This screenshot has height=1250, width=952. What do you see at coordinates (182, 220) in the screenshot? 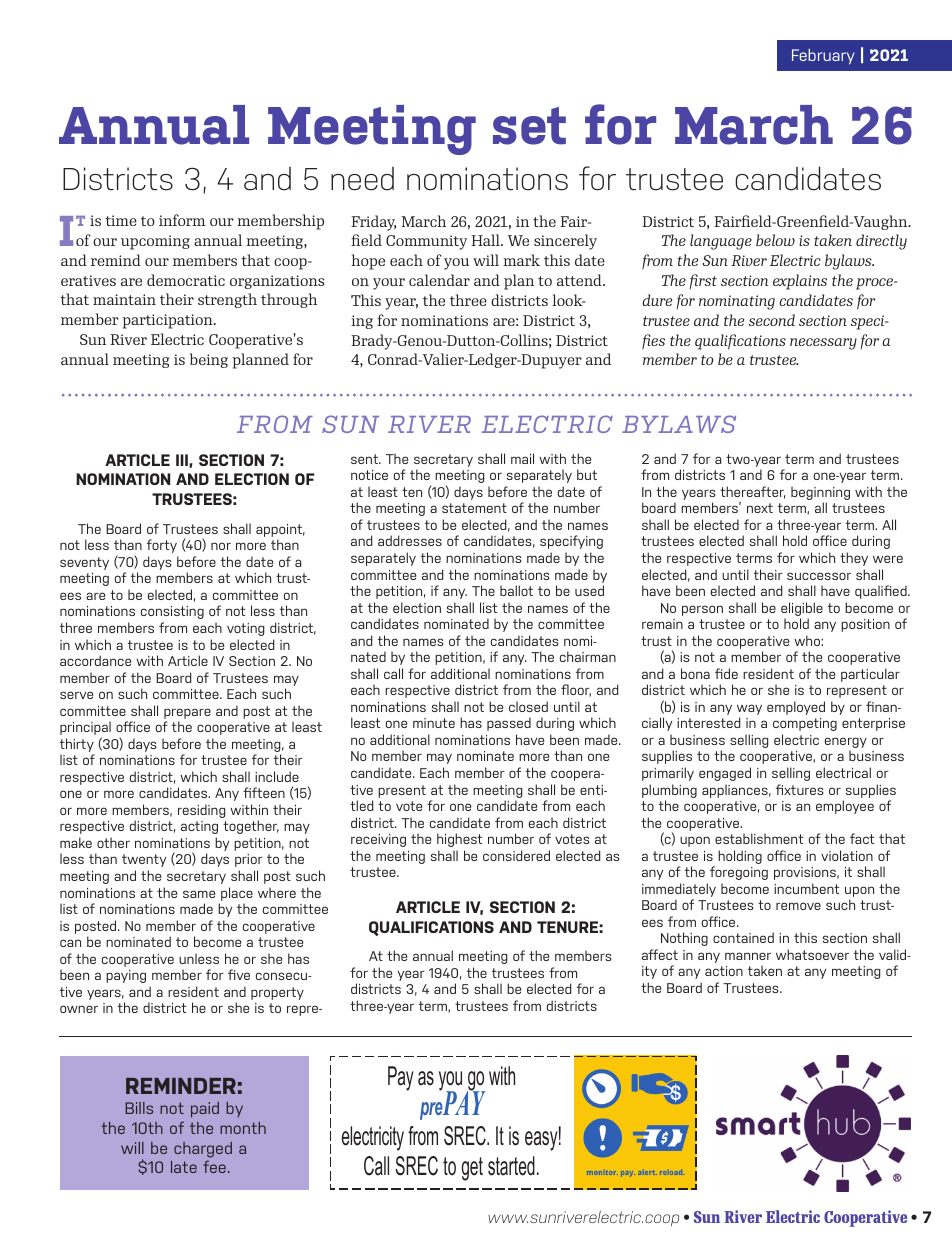
I see `inform` at bounding box center [182, 220].
